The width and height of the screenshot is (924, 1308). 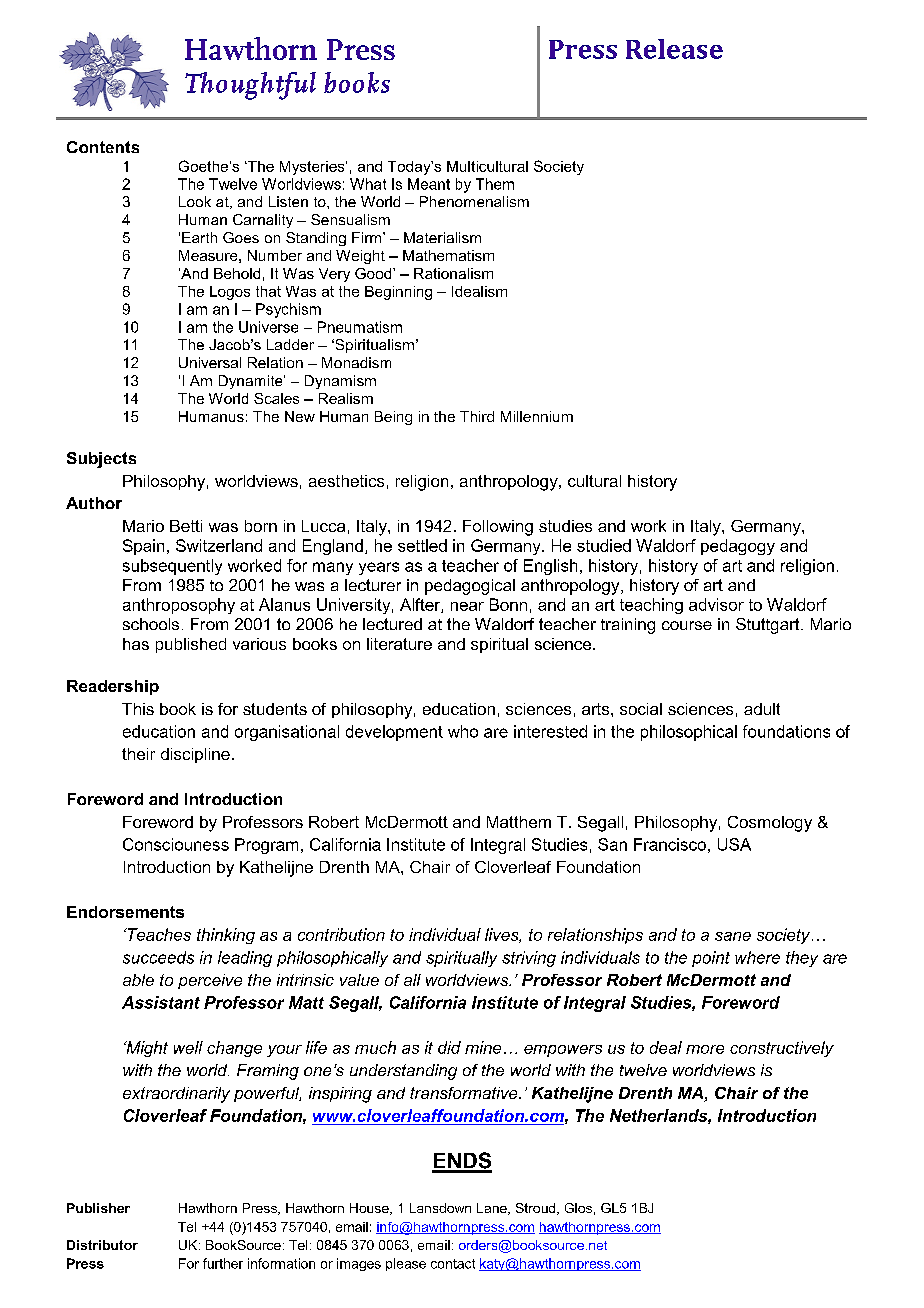 I want to click on did, so click(x=449, y=1047).
